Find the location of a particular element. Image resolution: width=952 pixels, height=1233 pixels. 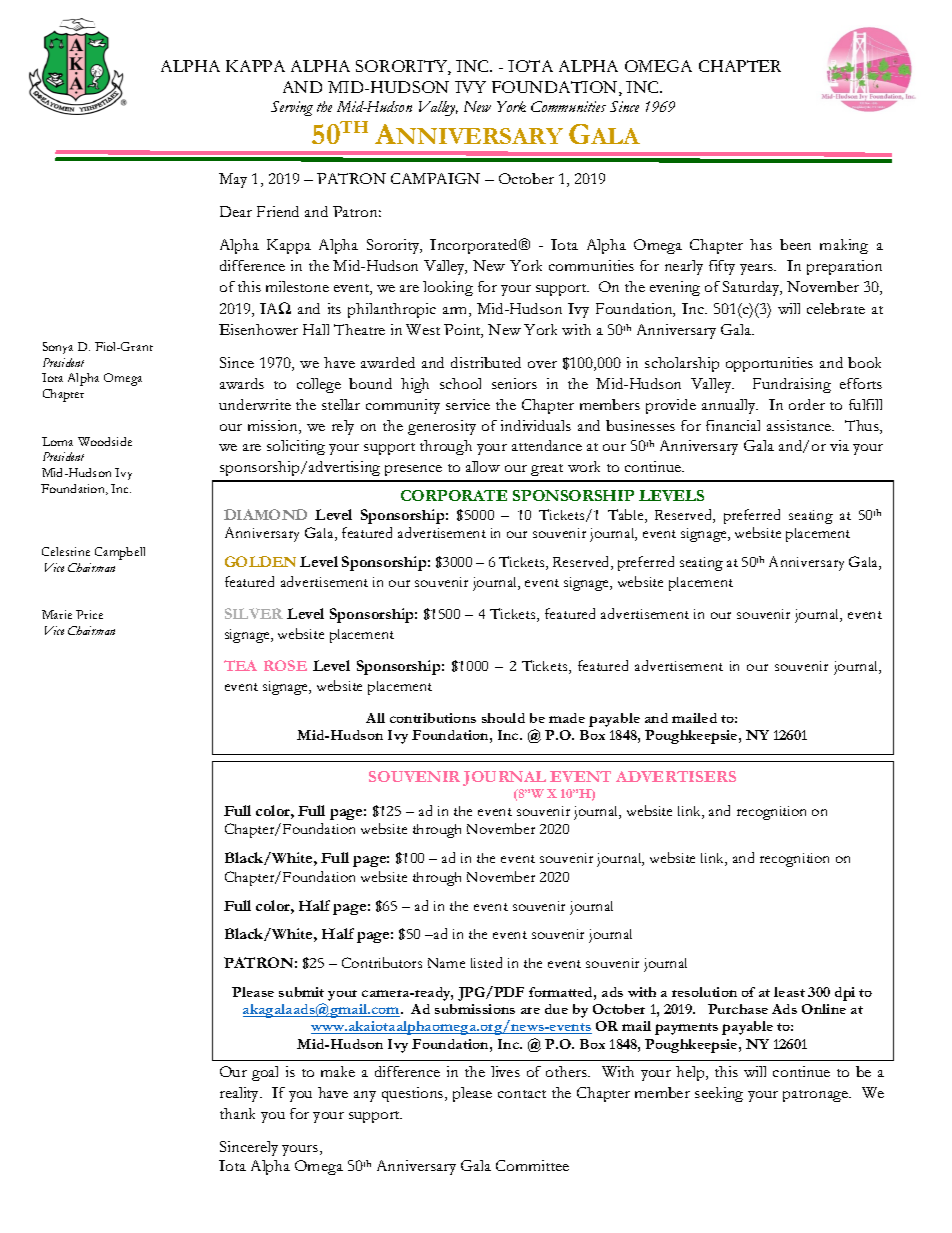

allow is located at coordinates (483, 466).
